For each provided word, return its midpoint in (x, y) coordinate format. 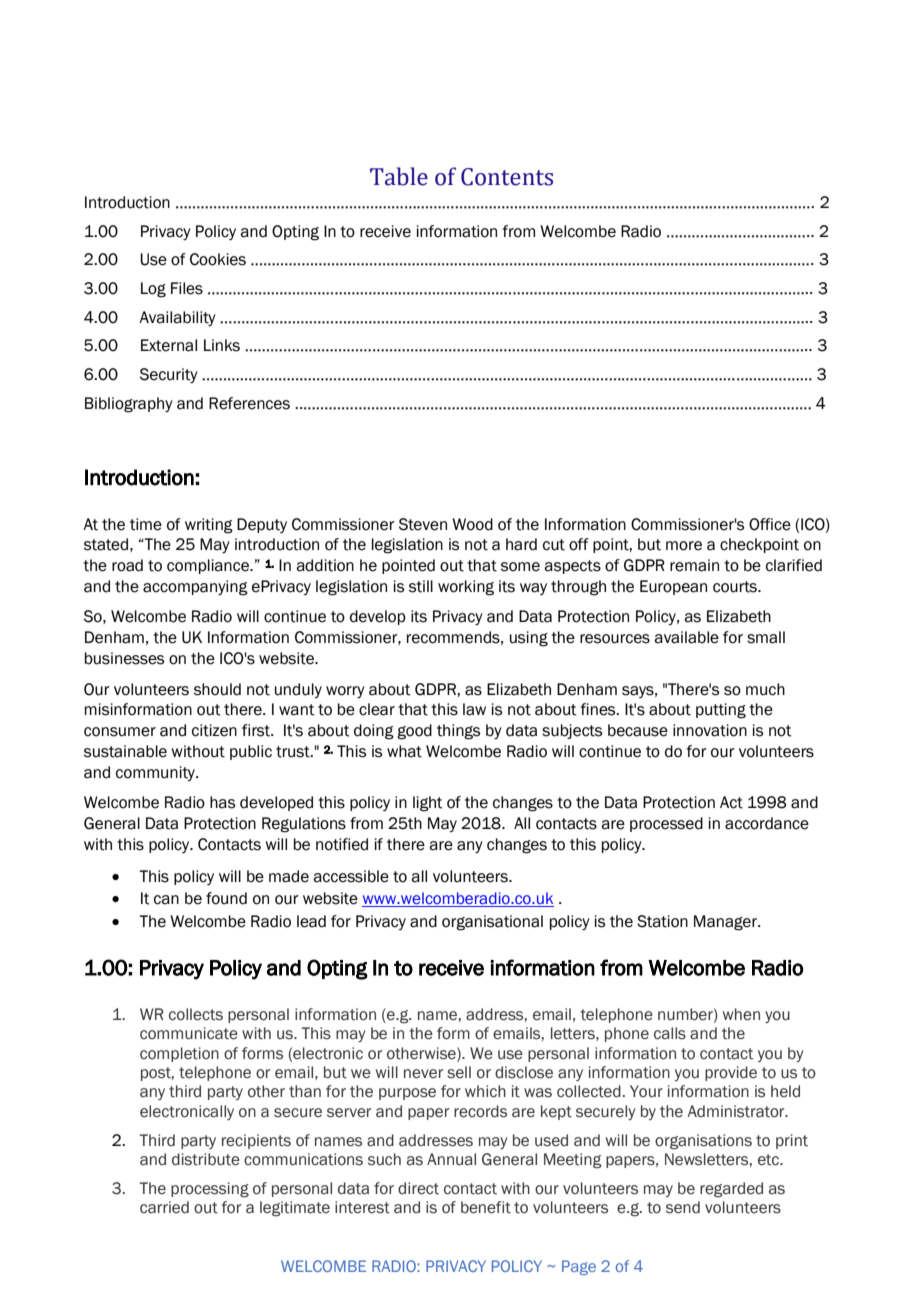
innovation (710, 730)
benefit (486, 1207)
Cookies (218, 259)
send (683, 1207)
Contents (507, 177)
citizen (214, 730)
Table (399, 176)
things (458, 732)
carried (164, 1207)
